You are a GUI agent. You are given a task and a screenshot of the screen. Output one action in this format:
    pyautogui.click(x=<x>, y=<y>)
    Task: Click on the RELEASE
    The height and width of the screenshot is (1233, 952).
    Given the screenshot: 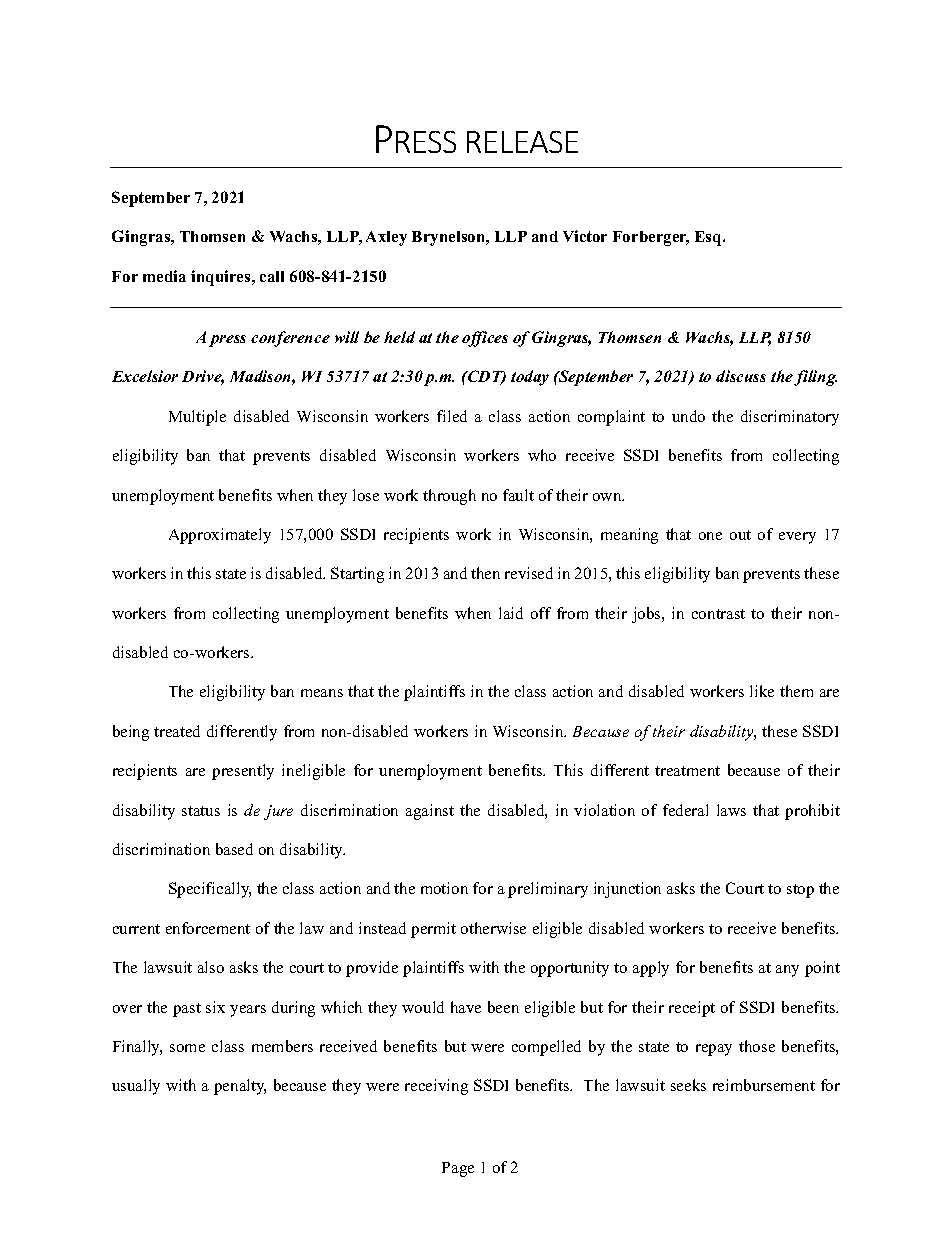 What is the action you would take?
    pyautogui.click(x=522, y=142)
